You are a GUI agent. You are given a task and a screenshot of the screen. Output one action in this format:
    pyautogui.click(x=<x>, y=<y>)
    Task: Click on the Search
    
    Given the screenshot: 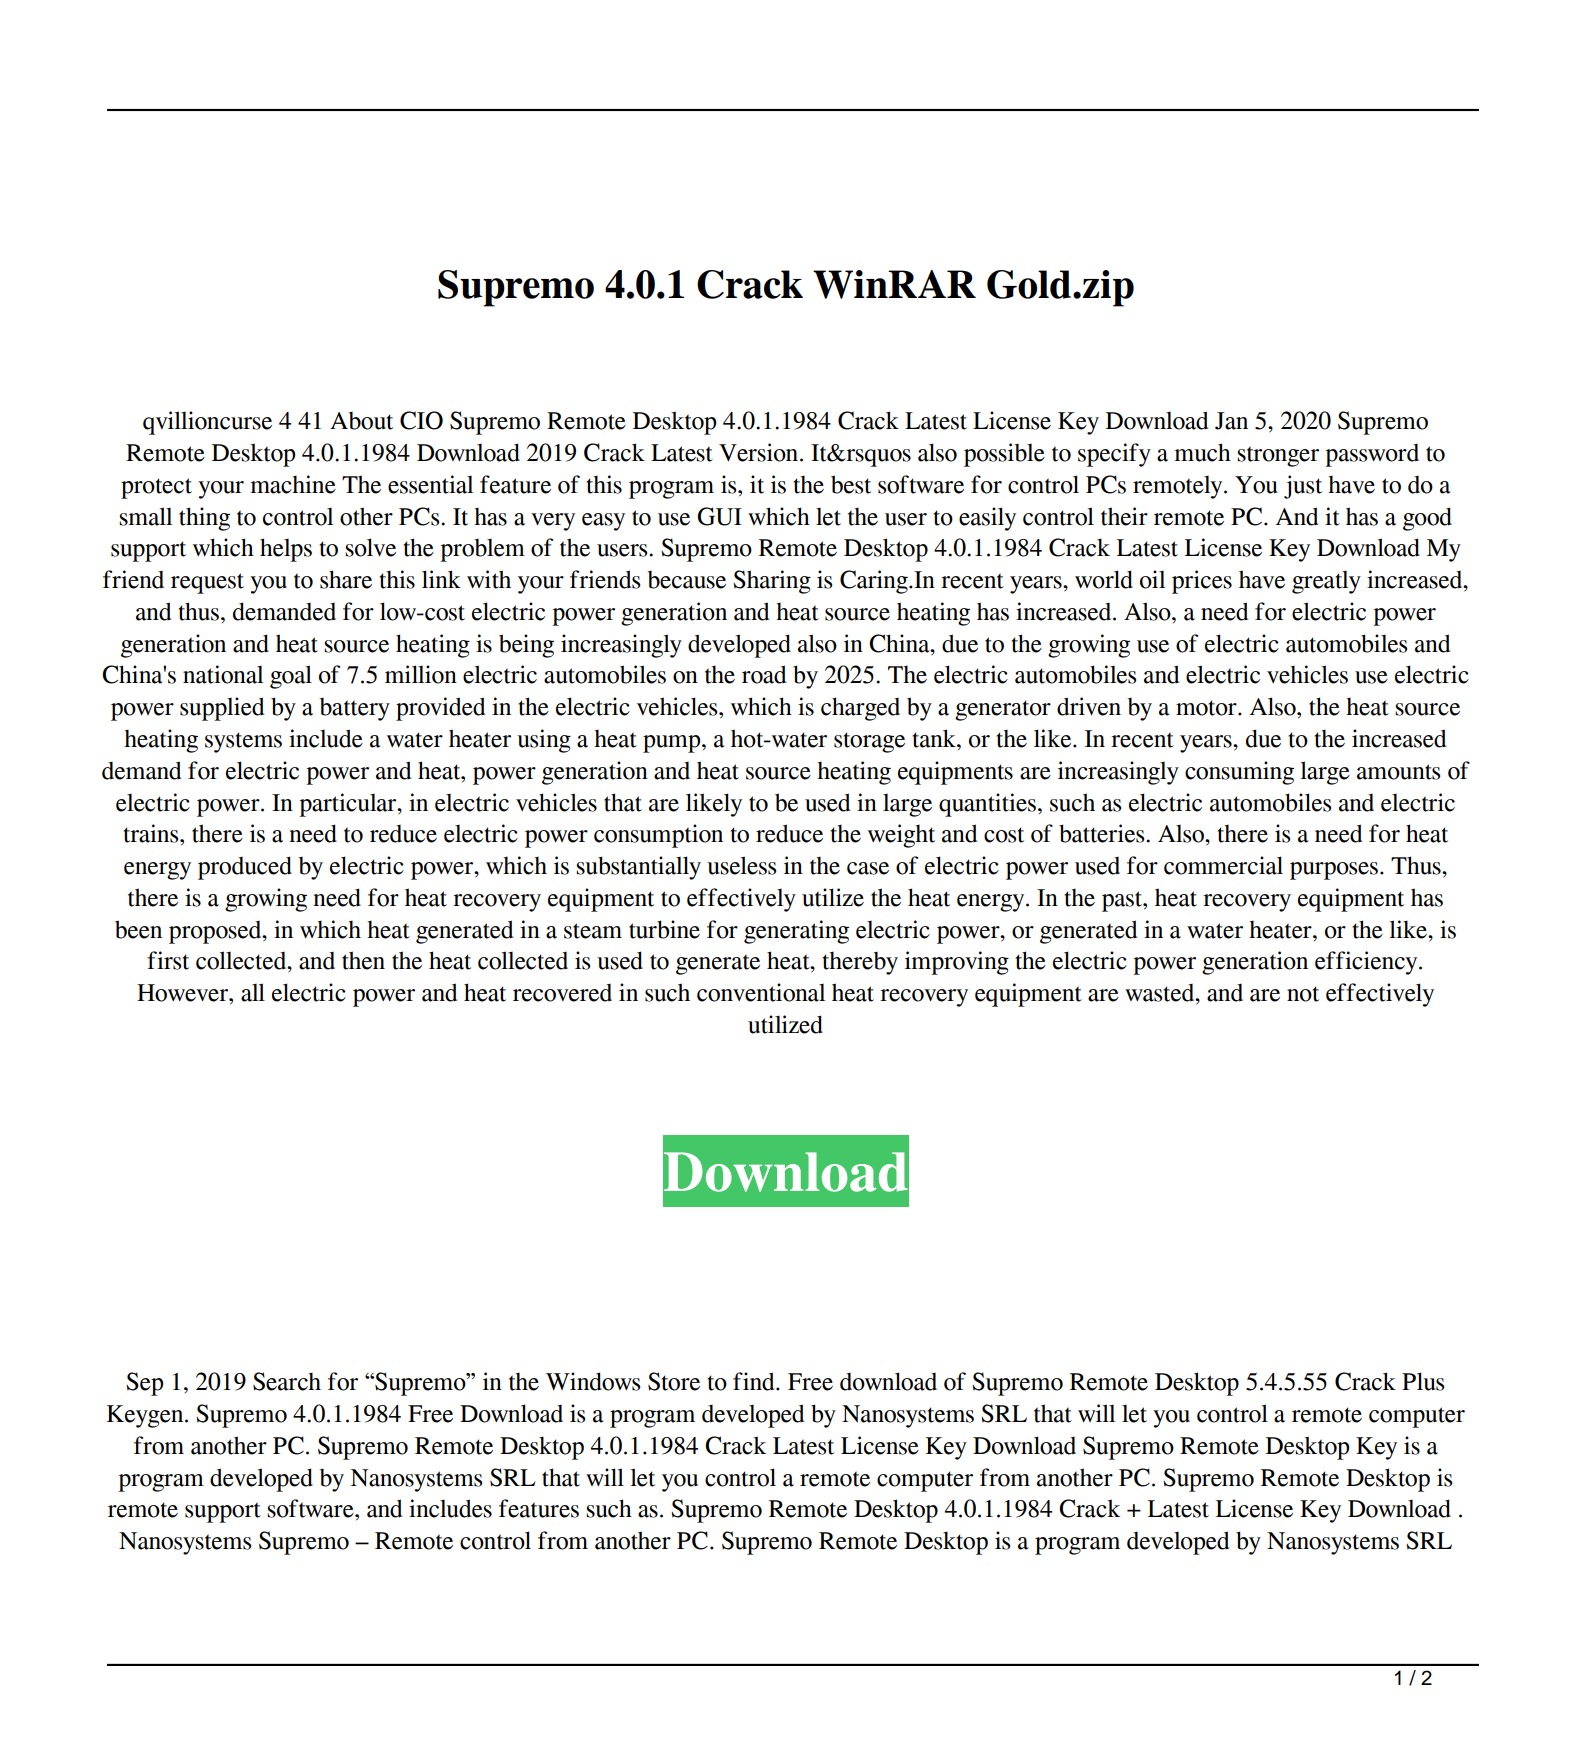 What is the action you would take?
    pyautogui.click(x=287, y=1381)
